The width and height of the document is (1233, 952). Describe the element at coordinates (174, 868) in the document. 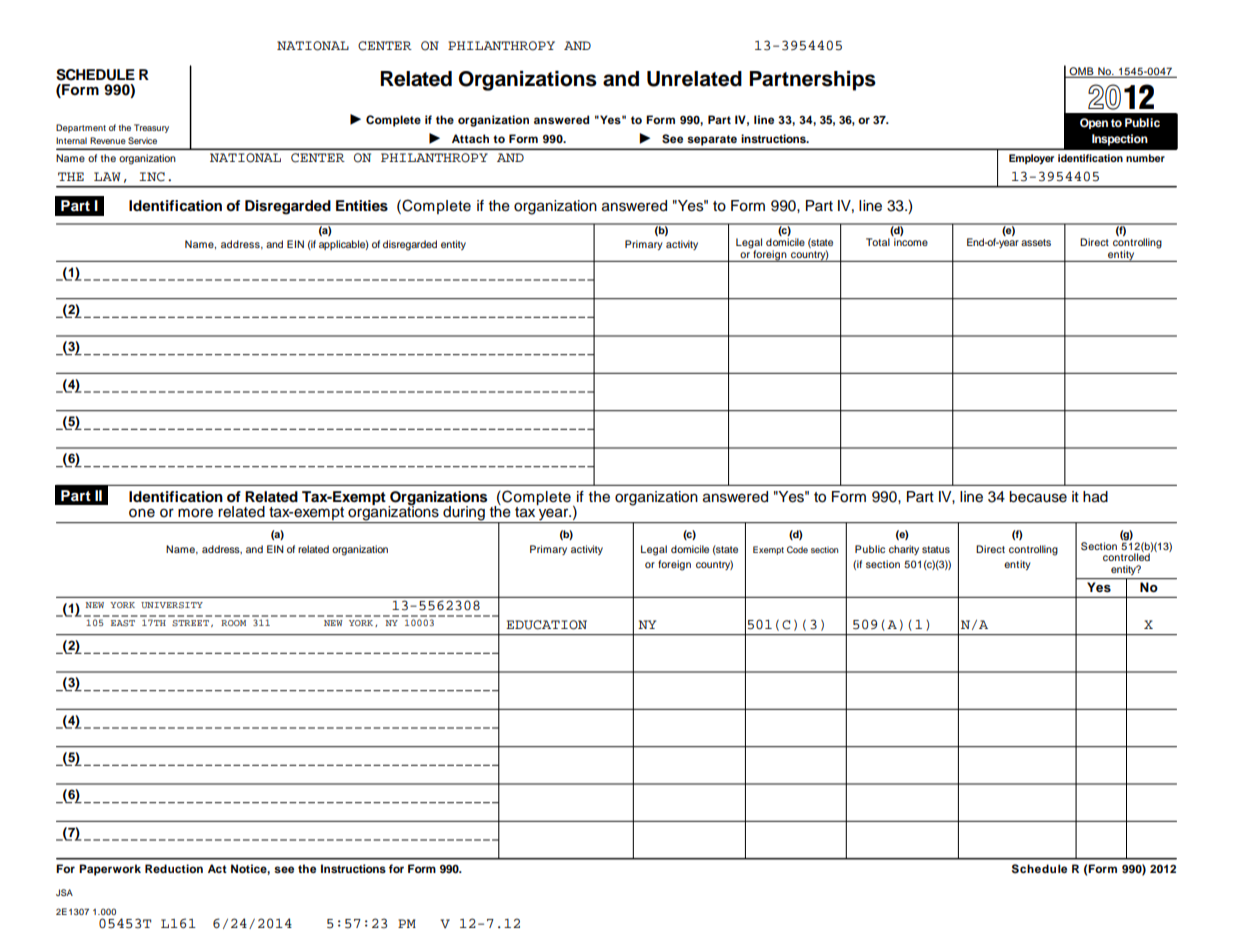

I see `Reduction` at that location.
